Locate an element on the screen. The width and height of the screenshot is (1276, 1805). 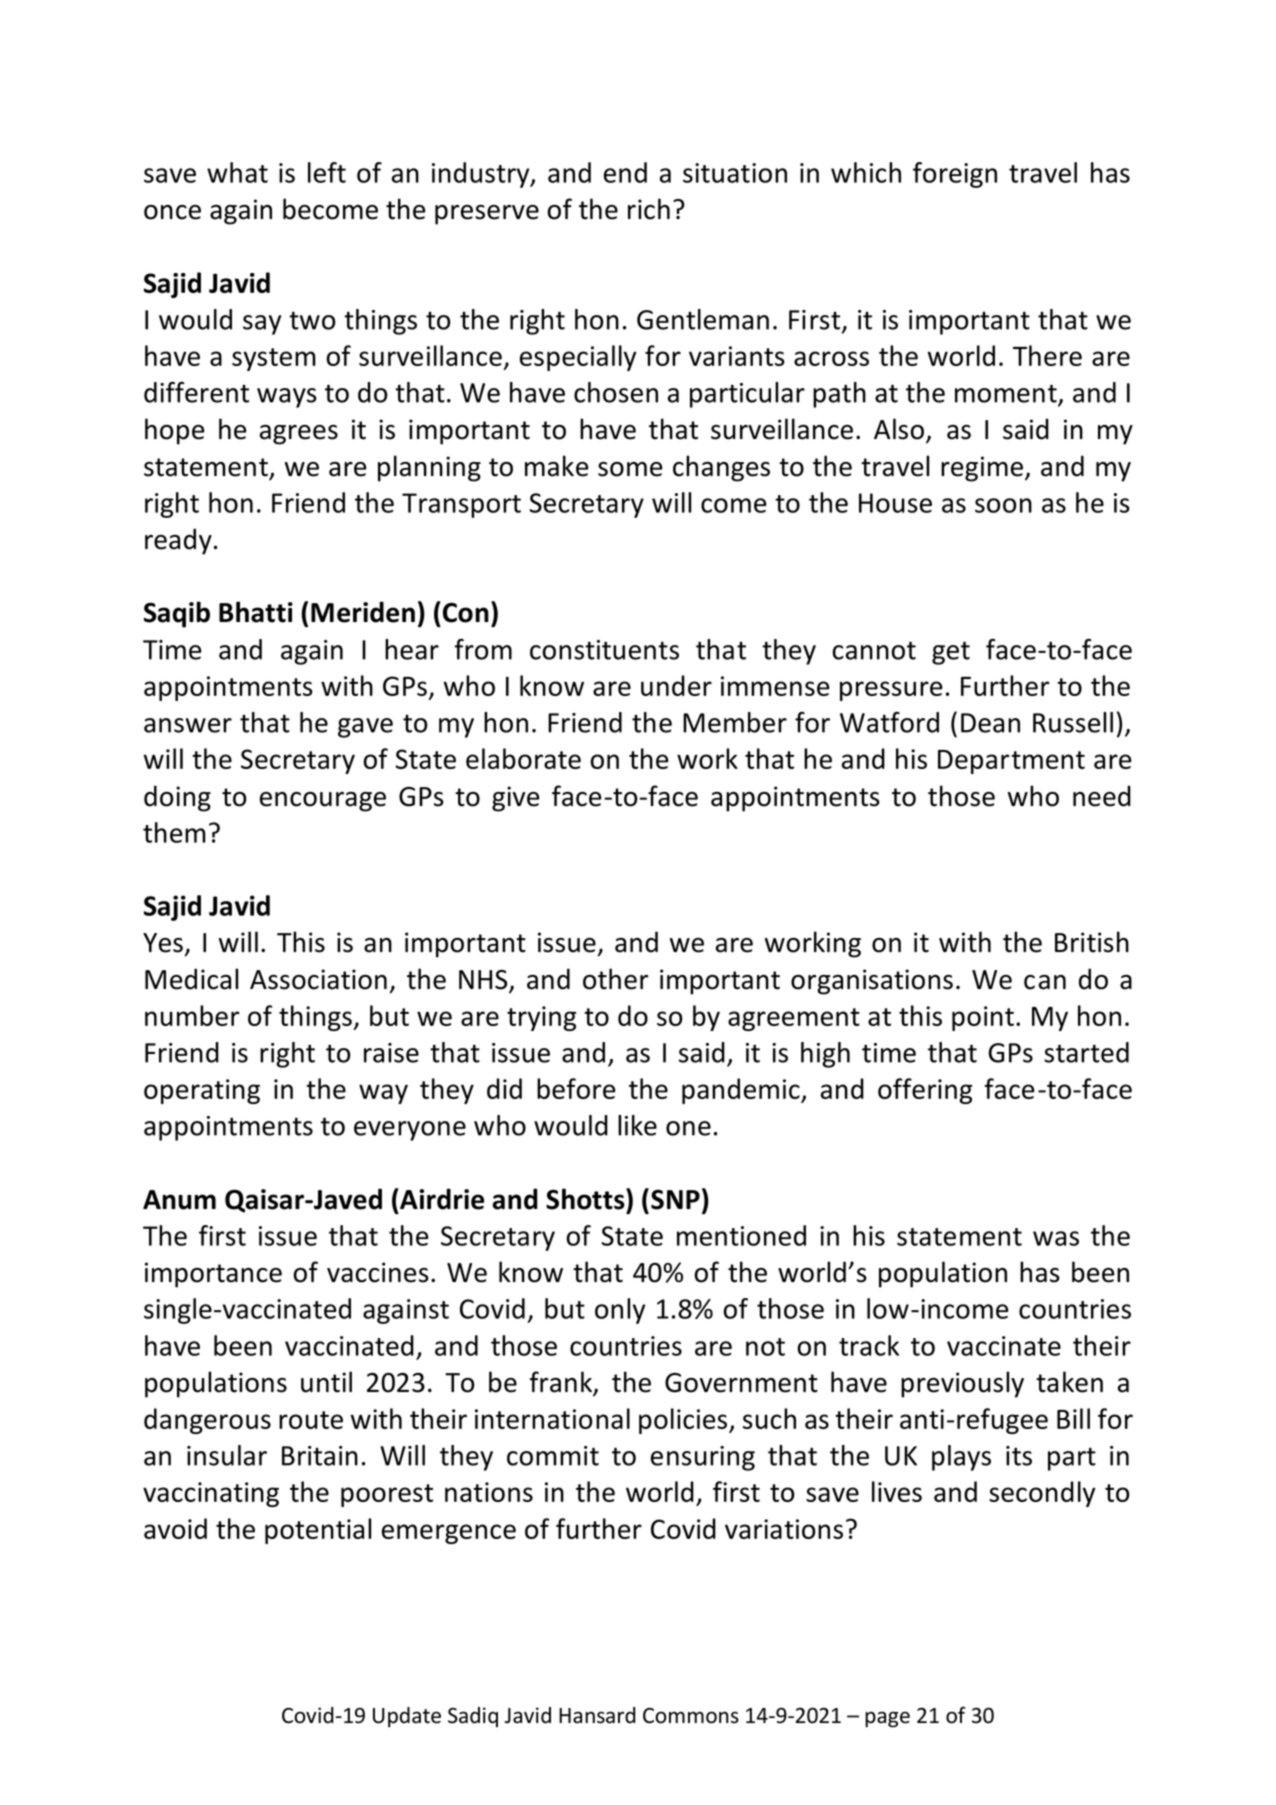
page is located at coordinates (887, 1719).
